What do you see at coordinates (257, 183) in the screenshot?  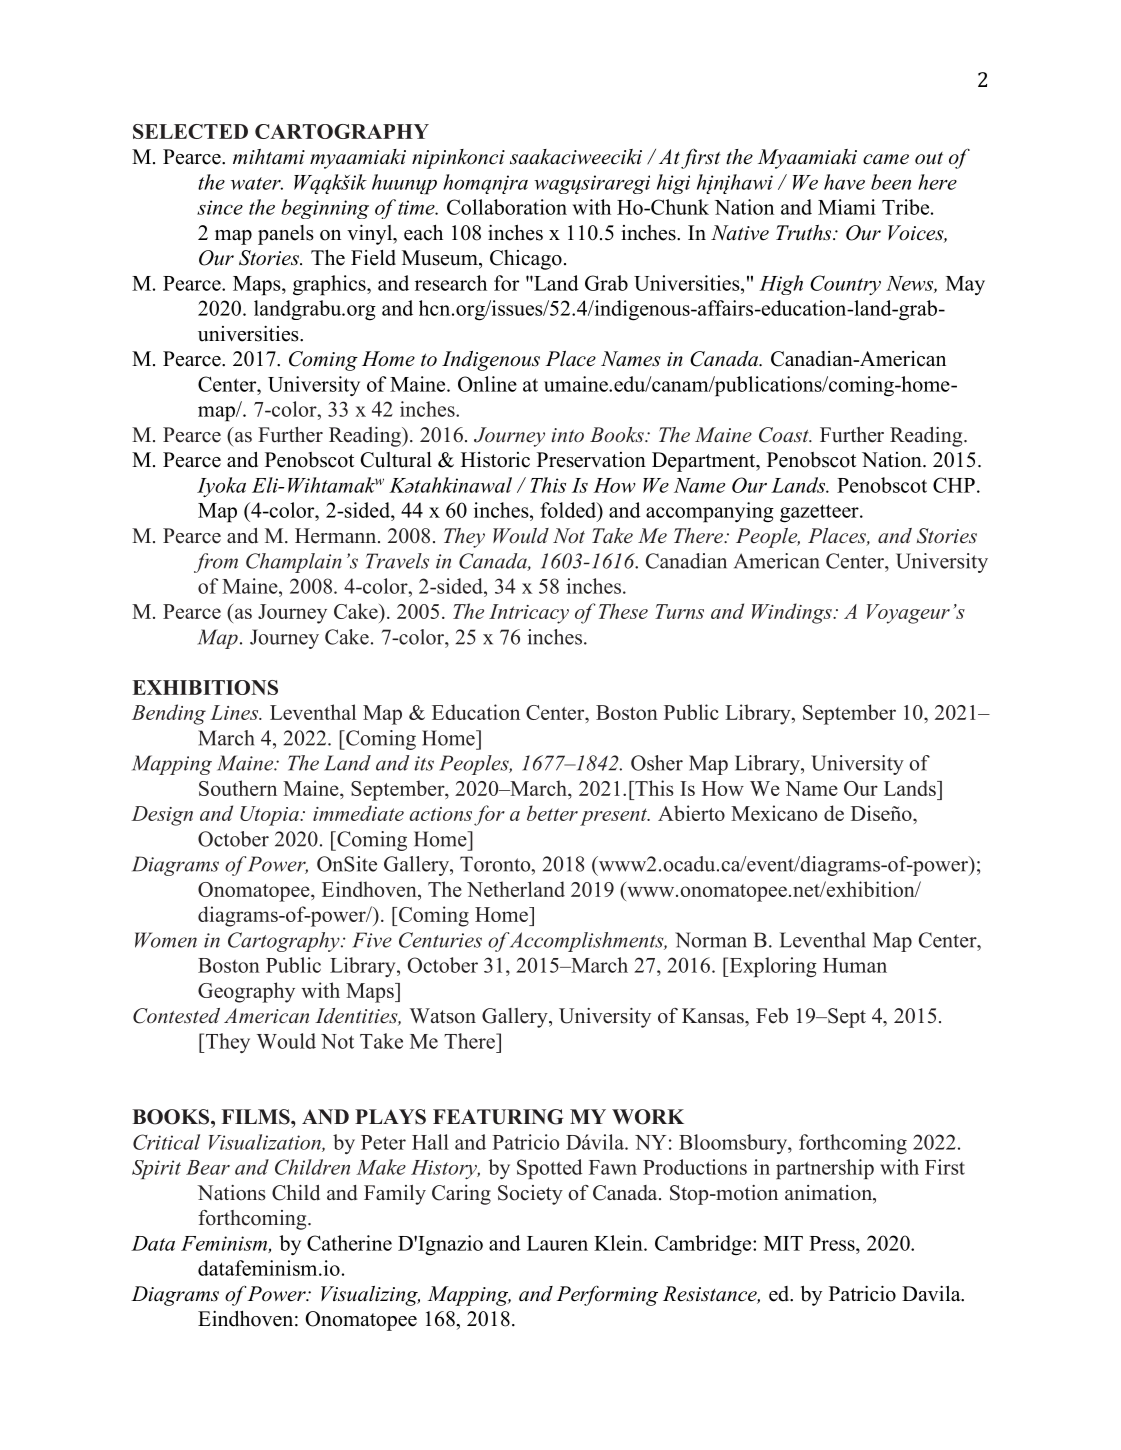 I see `water` at bounding box center [257, 183].
